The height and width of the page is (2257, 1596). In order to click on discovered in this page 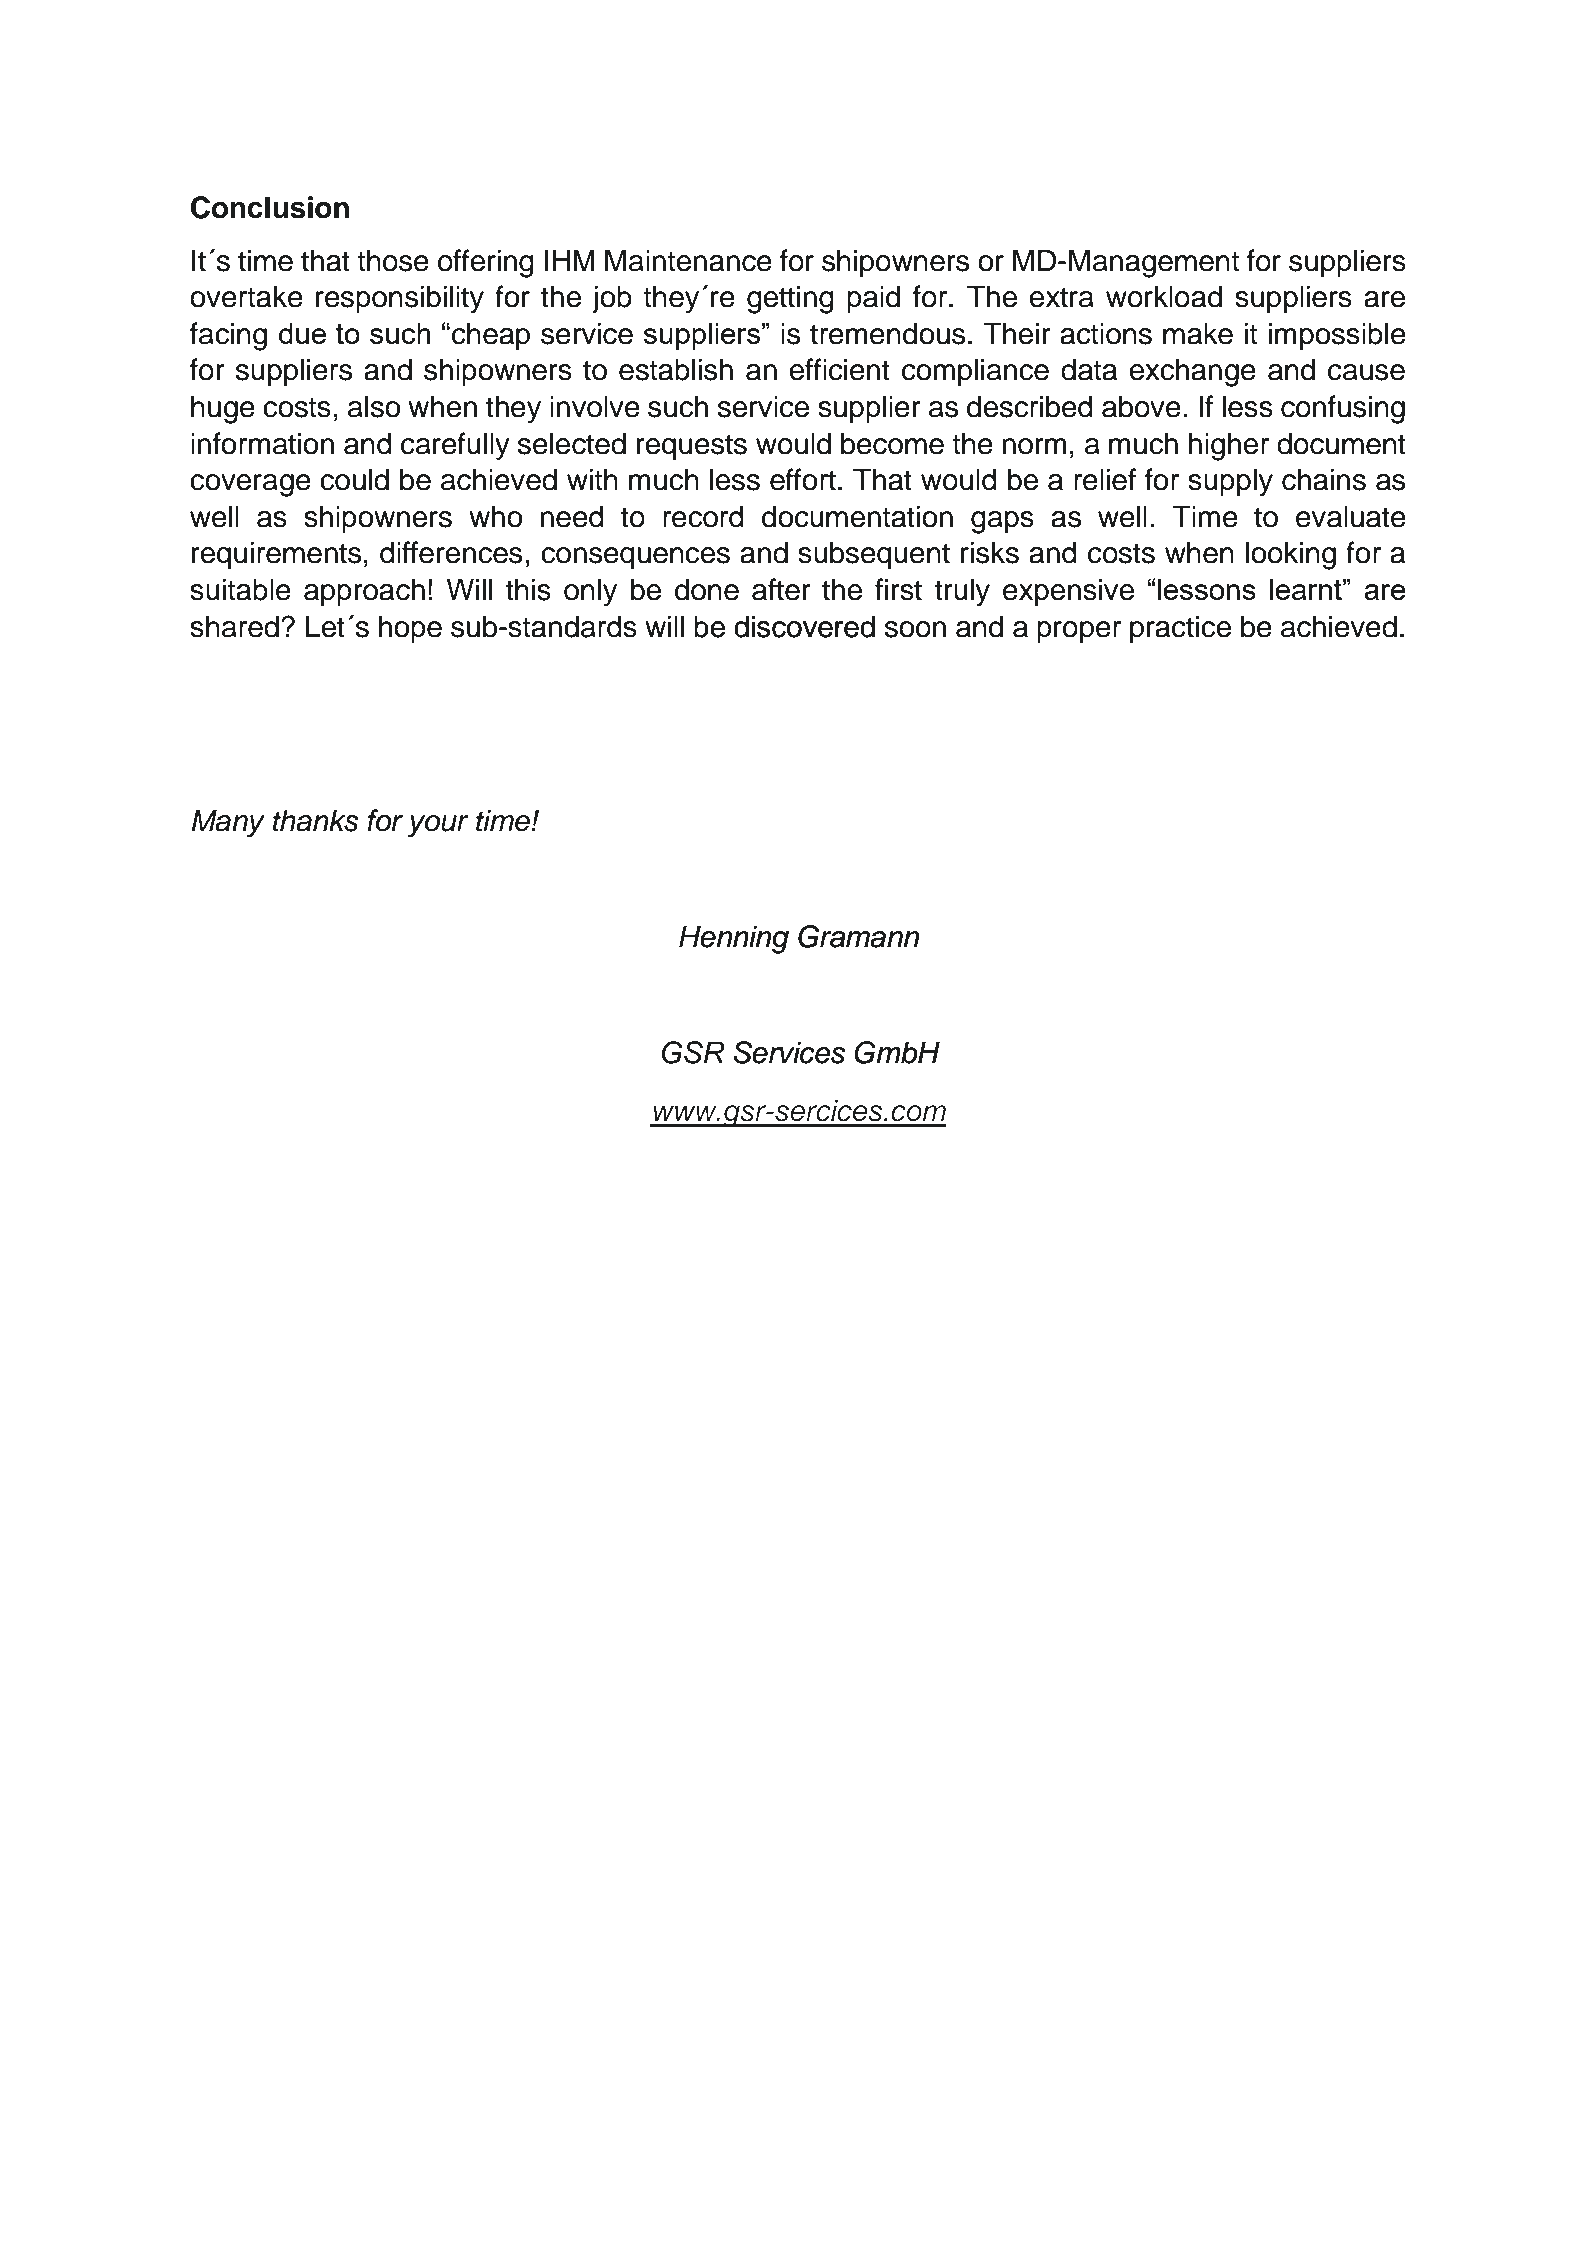, I will do `click(804, 626)`.
